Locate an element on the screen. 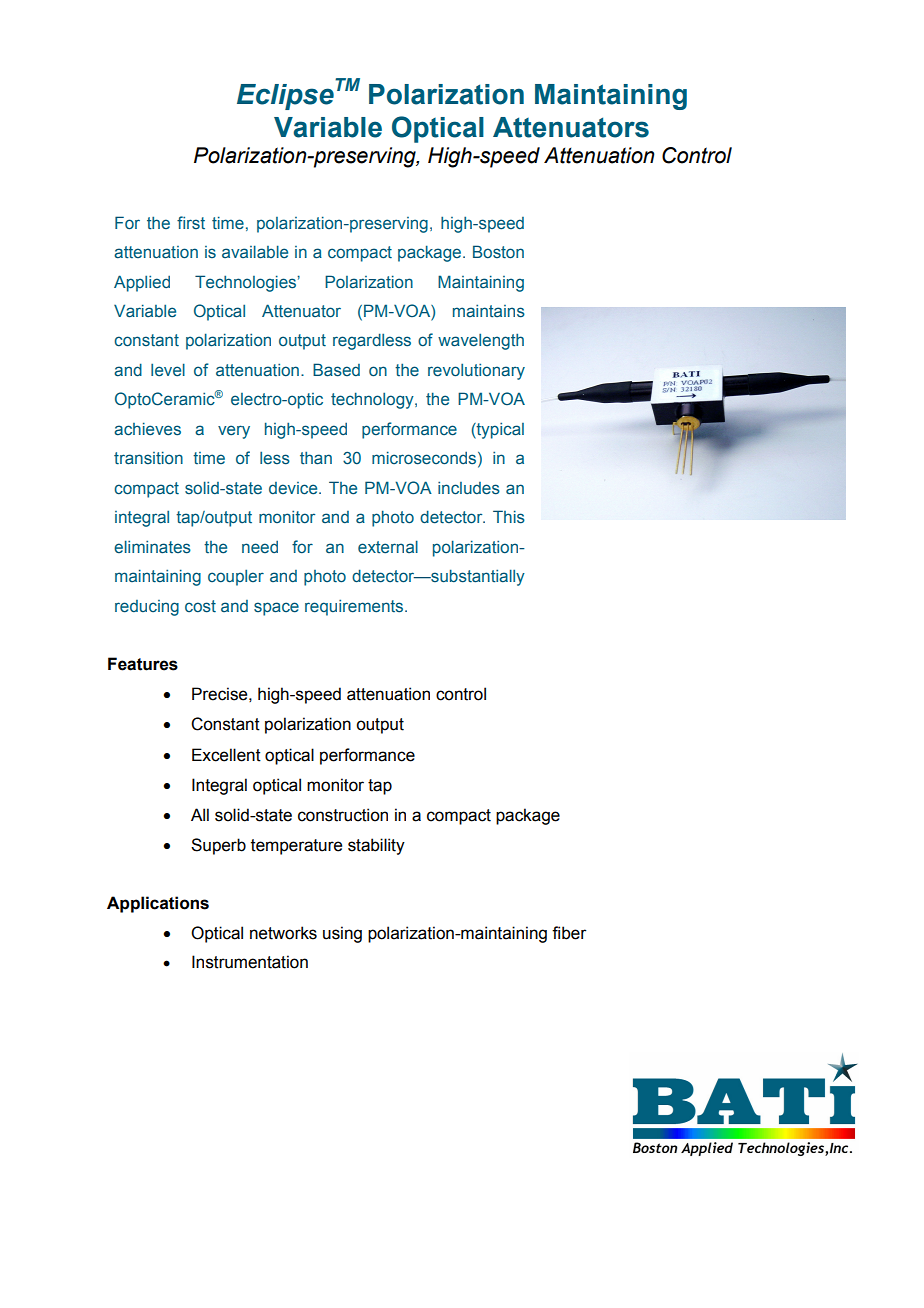 The width and height of the screenshot is (924, 1308). available is located at coordinates (255, 252).
